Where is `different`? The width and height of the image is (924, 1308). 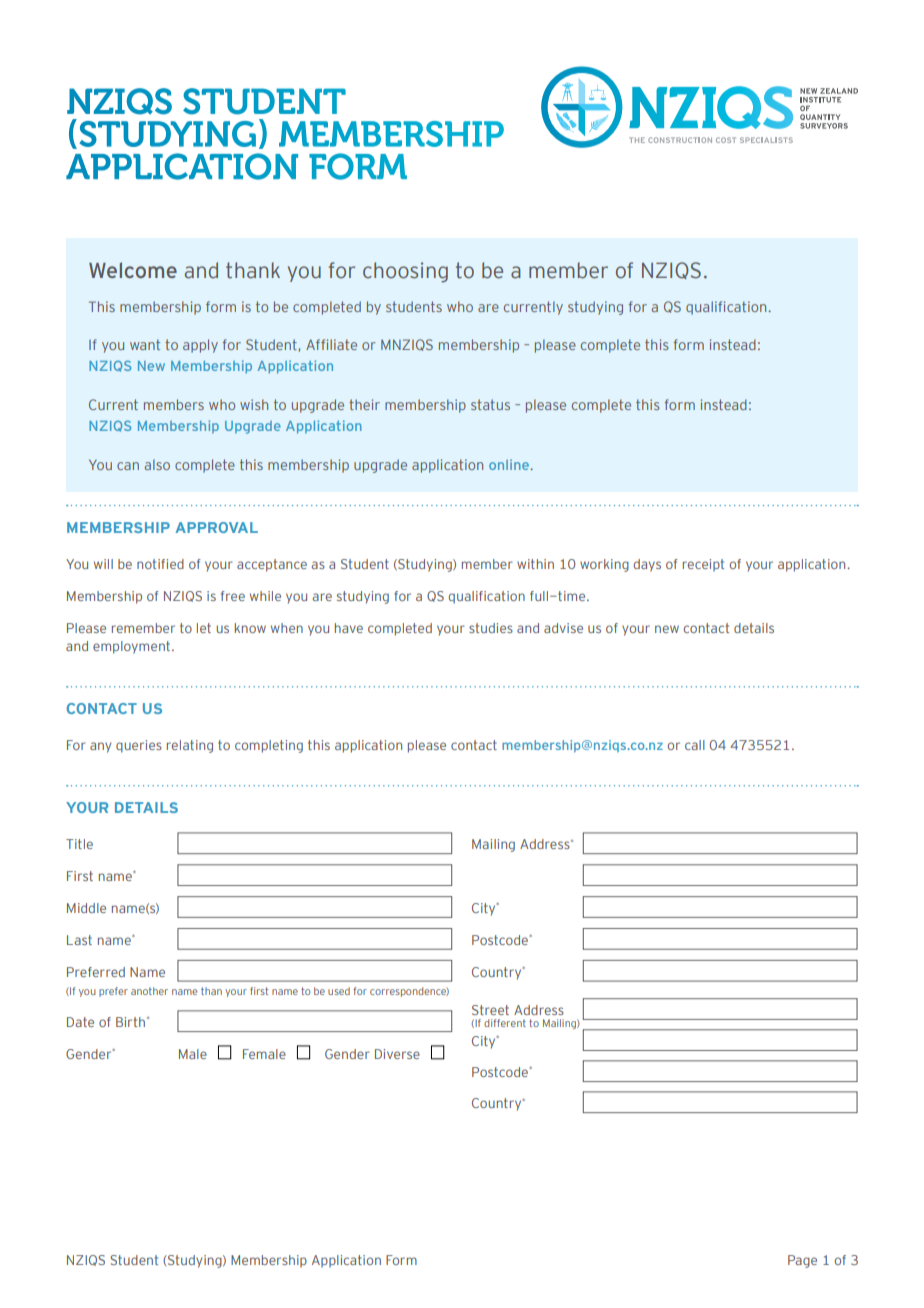
different is located at coordinates (505, 1023).
